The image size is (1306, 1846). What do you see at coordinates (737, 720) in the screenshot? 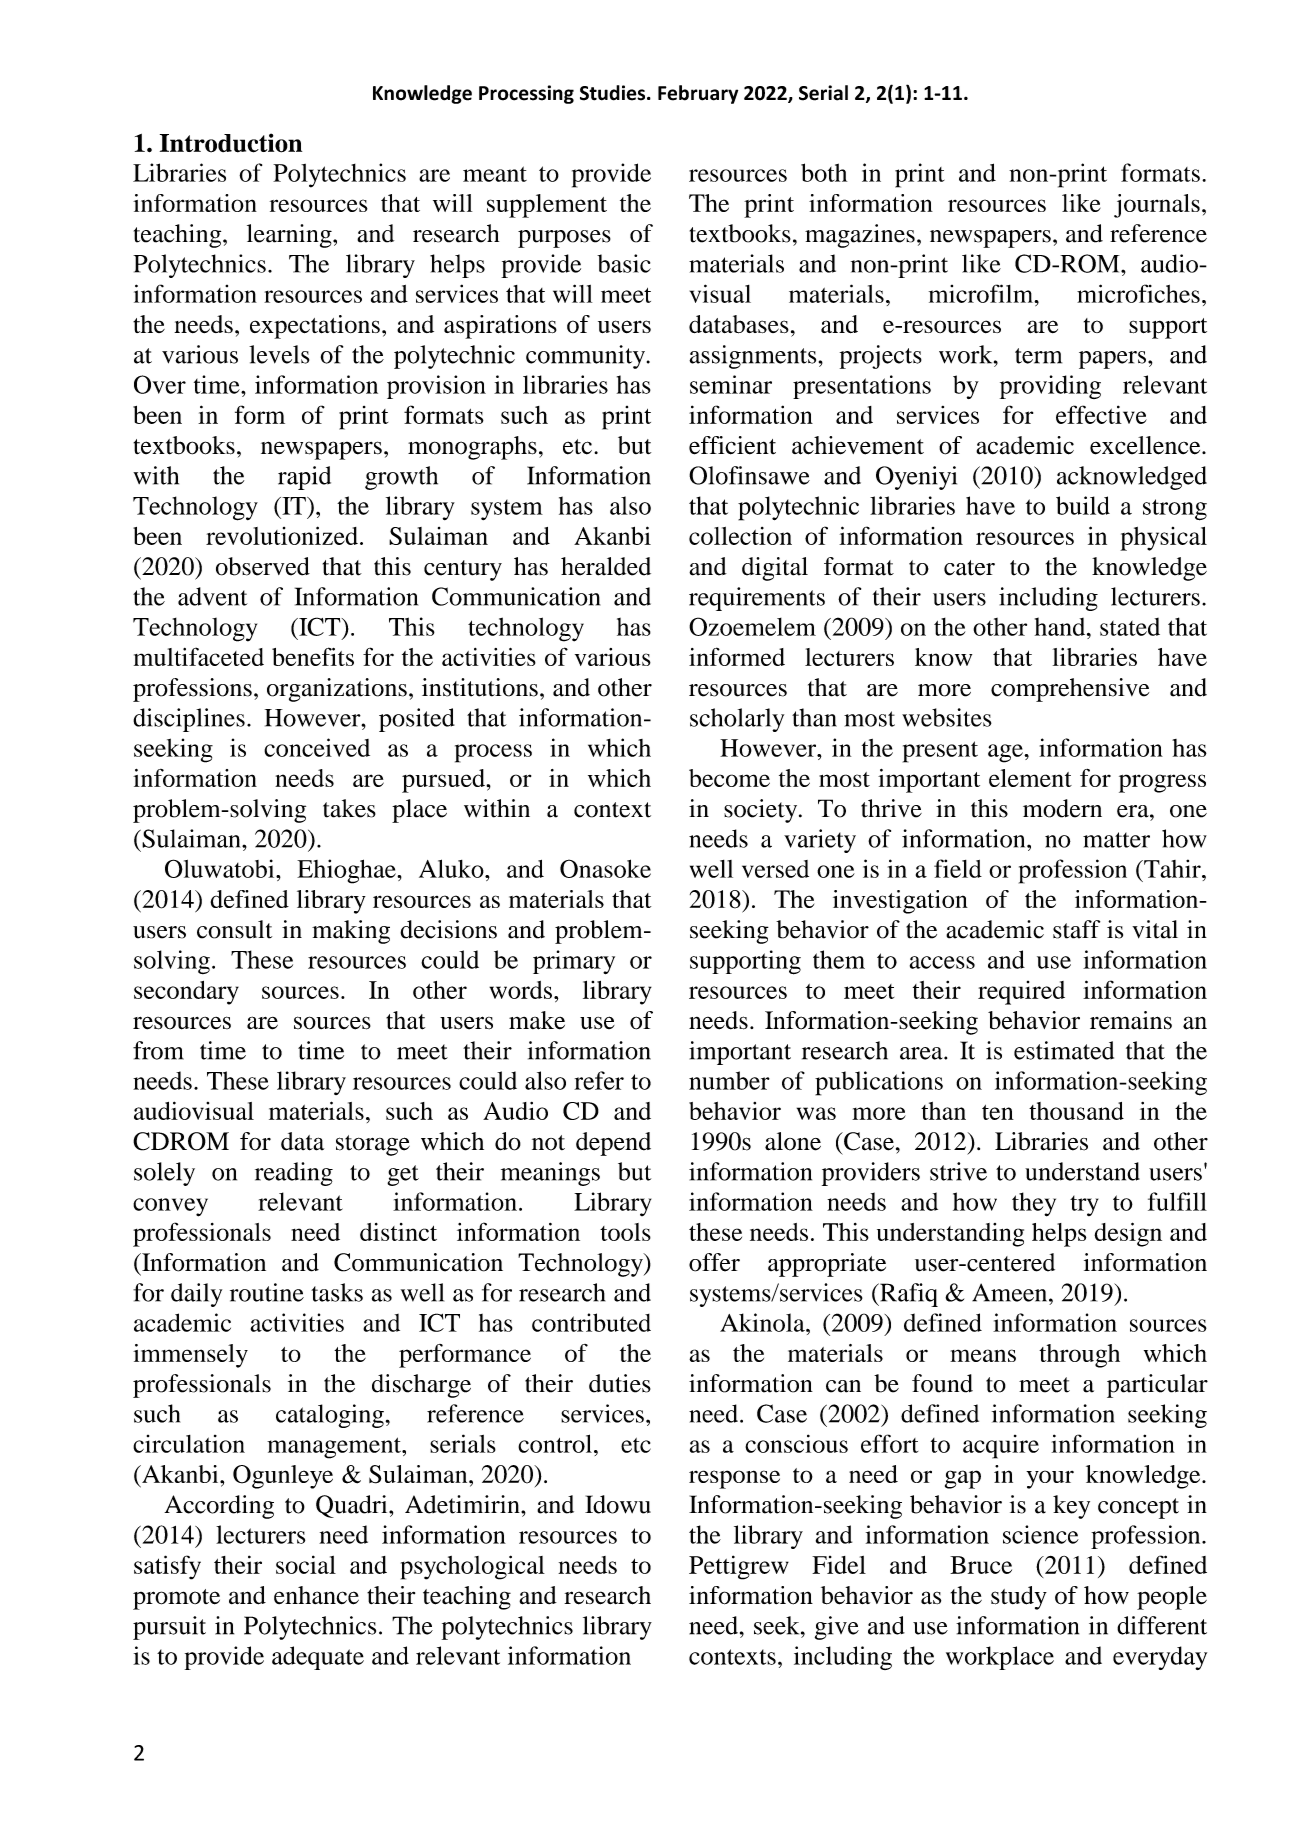
I see `scholarly` at bounding box center [737, 720].
